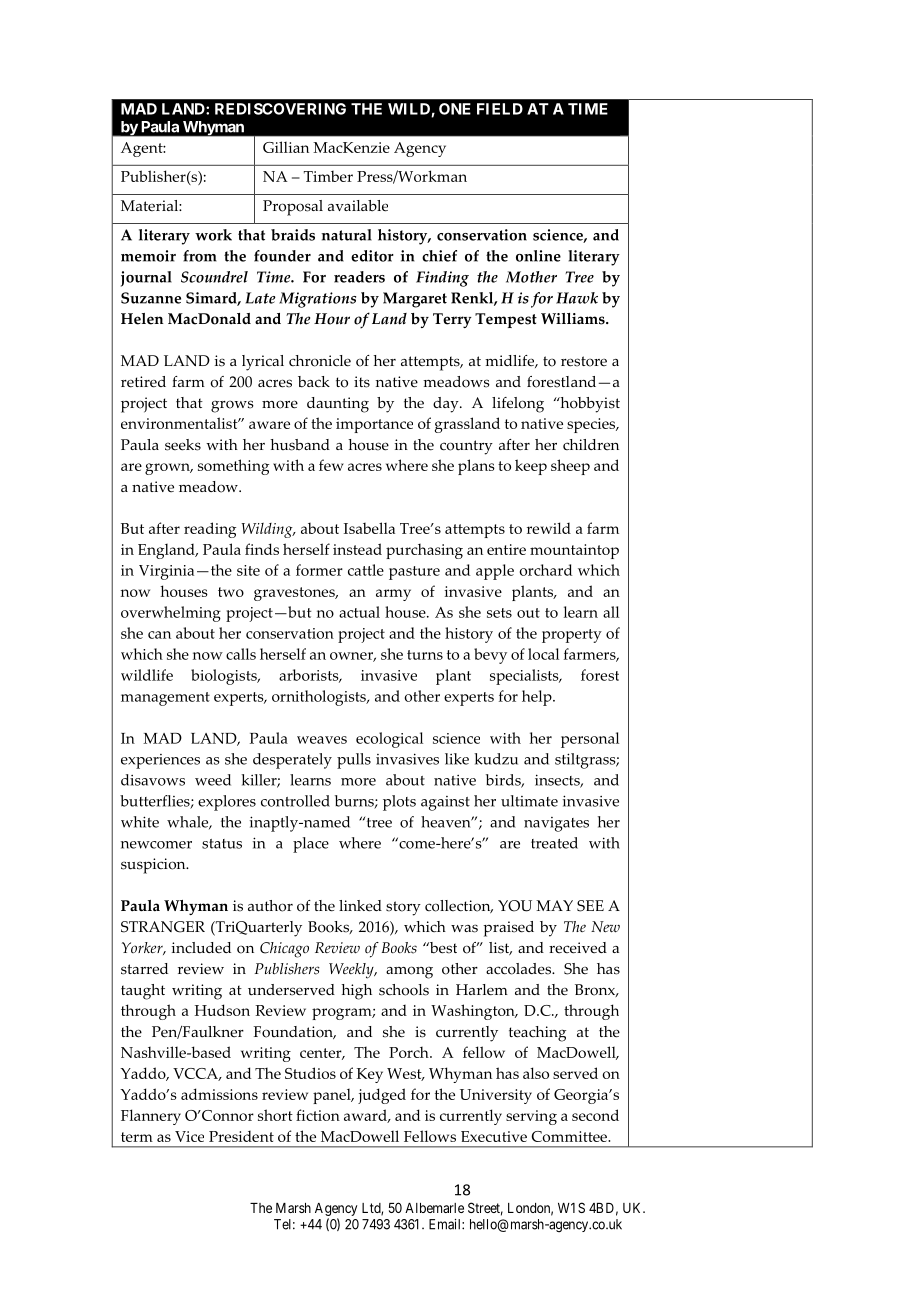 The image size is (924, 1308). Describe the element at coordinates (171, 614) in the screenshot. I see `overwhelming` at that location.
